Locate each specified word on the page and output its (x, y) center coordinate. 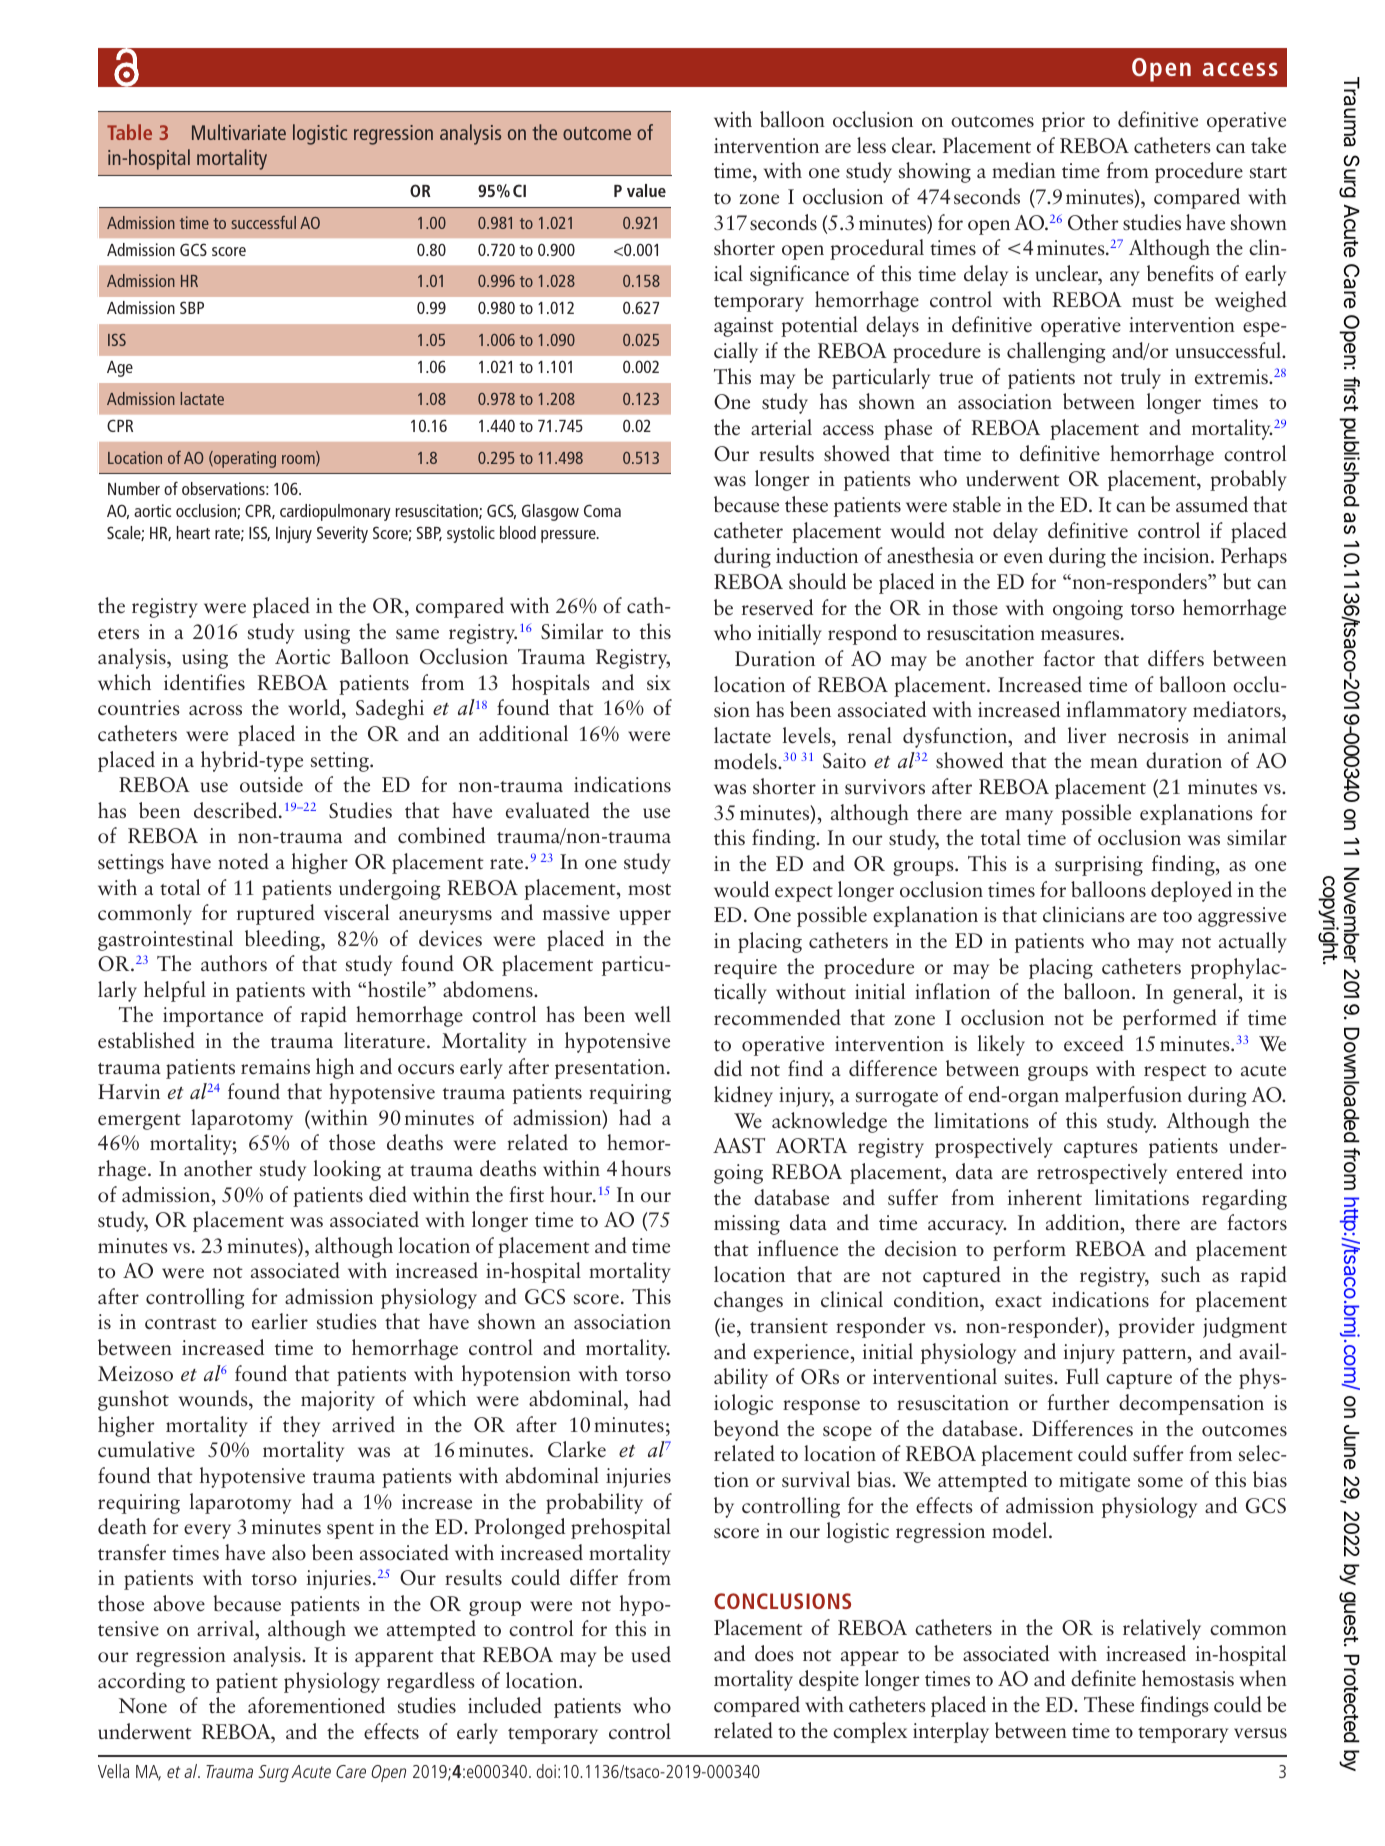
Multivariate (239, 132)
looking (347, 1170)
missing (747, 1225)
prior (1063, 122)
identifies (204, 682)
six (659, 682)
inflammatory (1127, 711)
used (651, 1654)
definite (1103, 1678)
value (646, 190)
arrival (226, 1630)
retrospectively (1102, 1173)
